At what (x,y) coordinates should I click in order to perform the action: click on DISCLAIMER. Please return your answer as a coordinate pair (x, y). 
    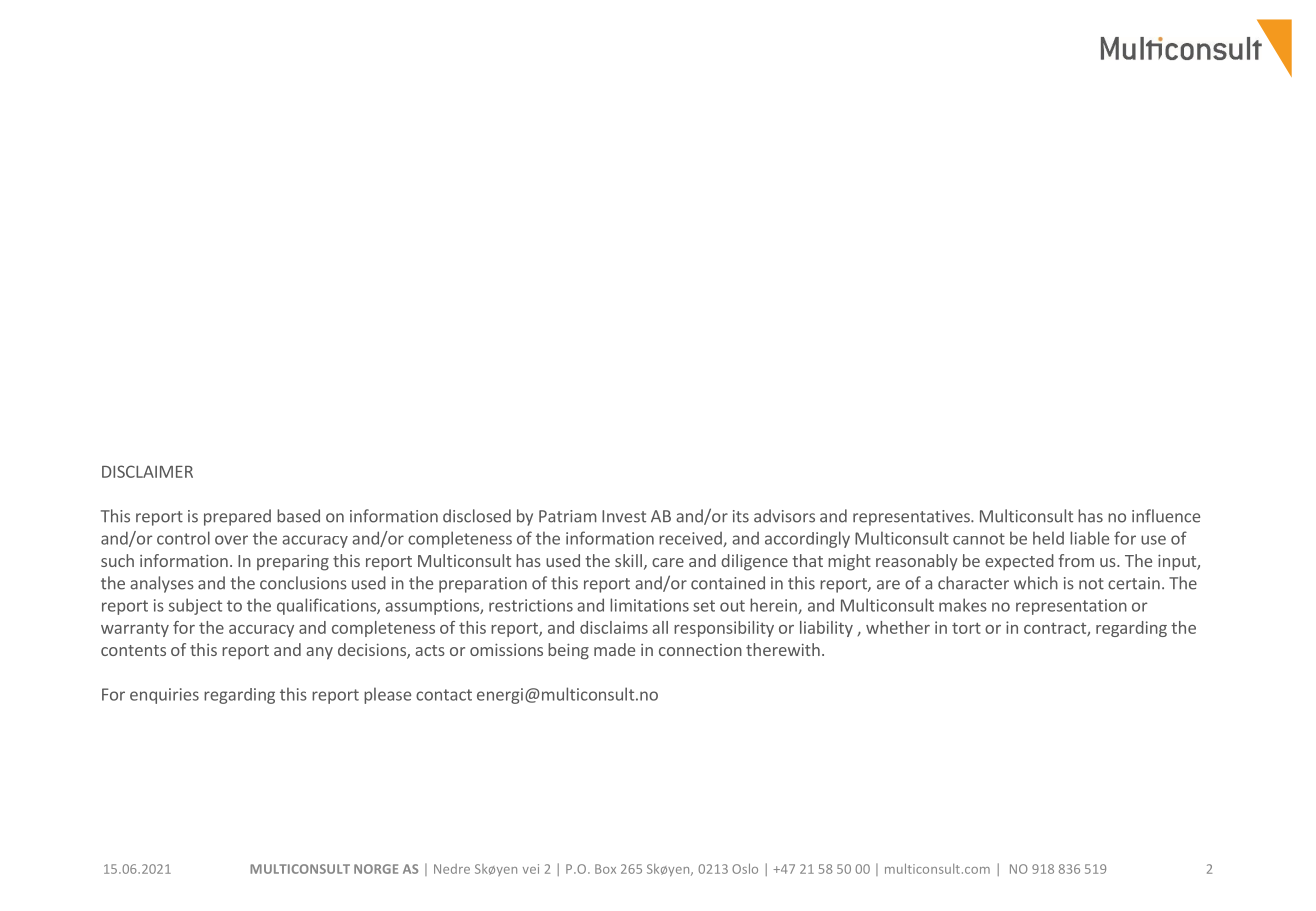
    Looking at the image, I should click on (147, 471).
